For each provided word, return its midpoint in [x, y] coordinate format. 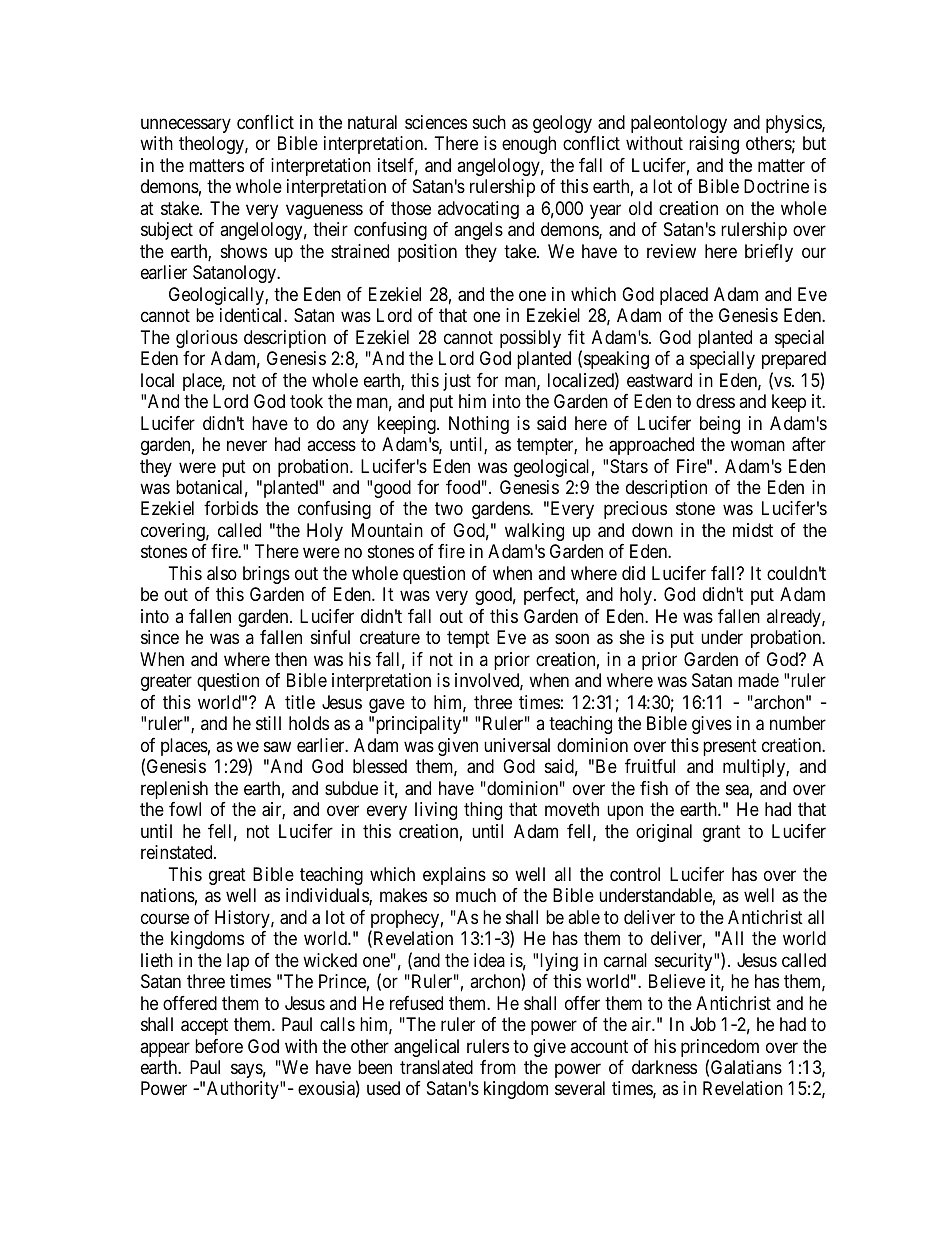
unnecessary [186, 125]
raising [714, 145]
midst [753, 530]
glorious [207, 339]
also [222, 573]
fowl [185, 809]
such [489, 122]
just [457, 382]
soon [572, 639]
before [219, 1046]
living [436, 811]
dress [715, 401]
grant [722, 833]
